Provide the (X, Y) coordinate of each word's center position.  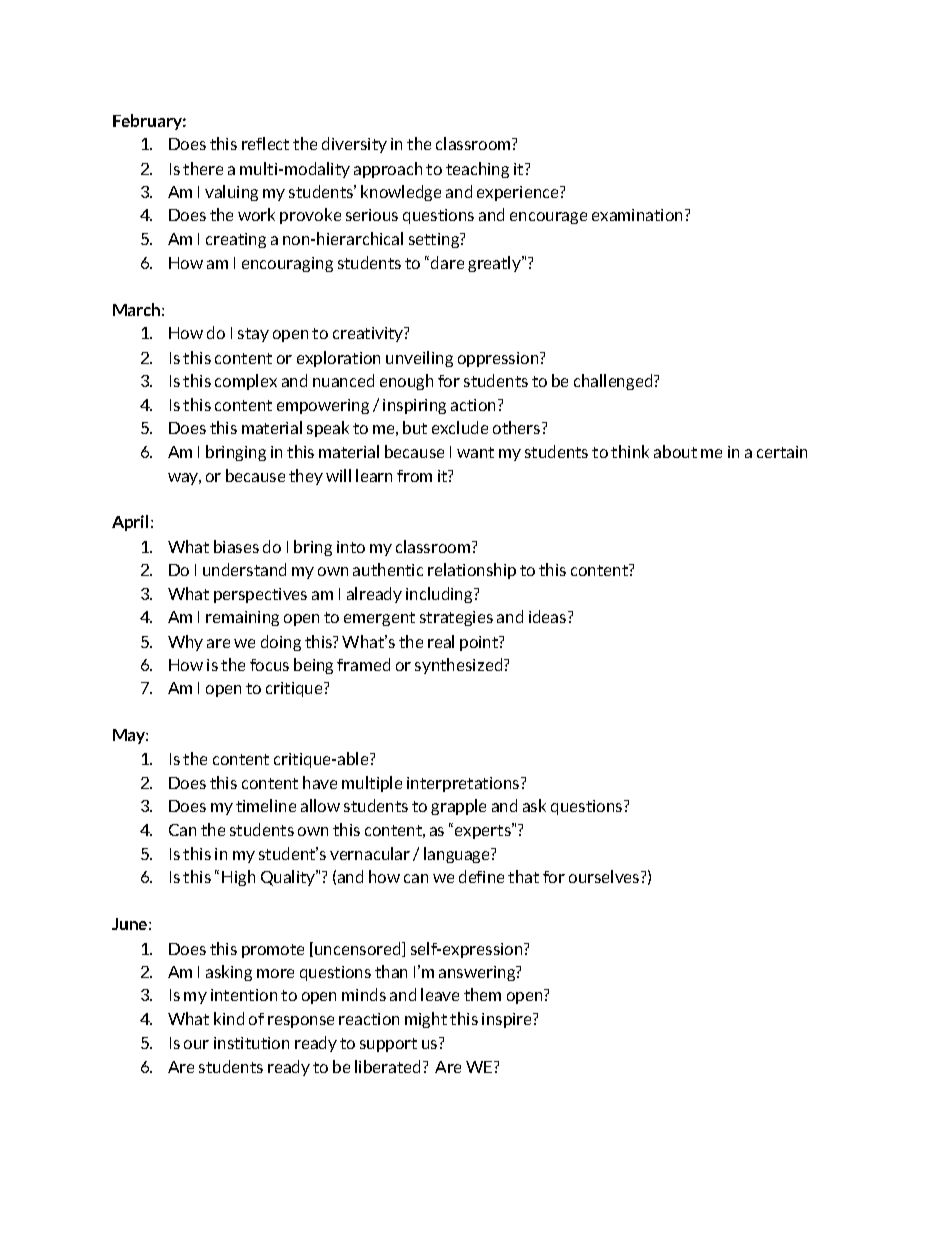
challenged (614, 382)
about (675, 451)
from (414, 476)
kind (229, 1018)
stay (253, 335)
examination (639, 215)
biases (236, 546)
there (203, 168)
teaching (477, 170)
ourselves (605, 876)
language (458, 855)
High (238, 878)
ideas (549, 616)
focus (269, 665)
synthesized (460, 666)
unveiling (419, 359)
